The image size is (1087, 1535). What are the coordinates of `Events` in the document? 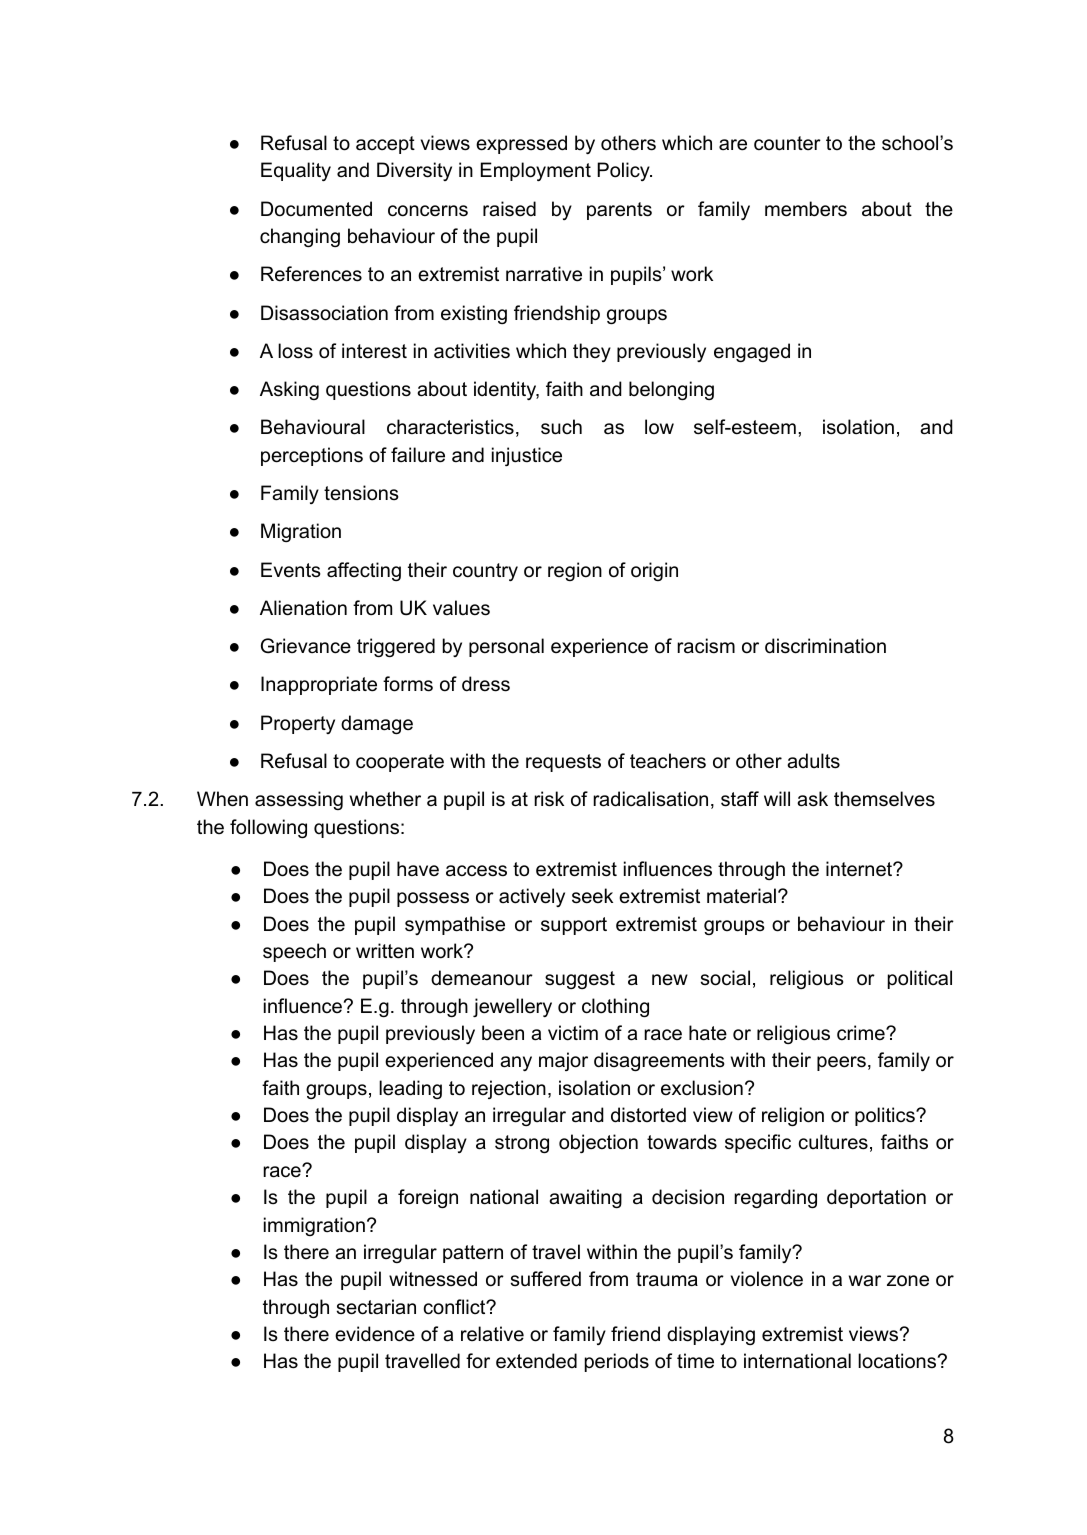 It's located at (291, 570).
